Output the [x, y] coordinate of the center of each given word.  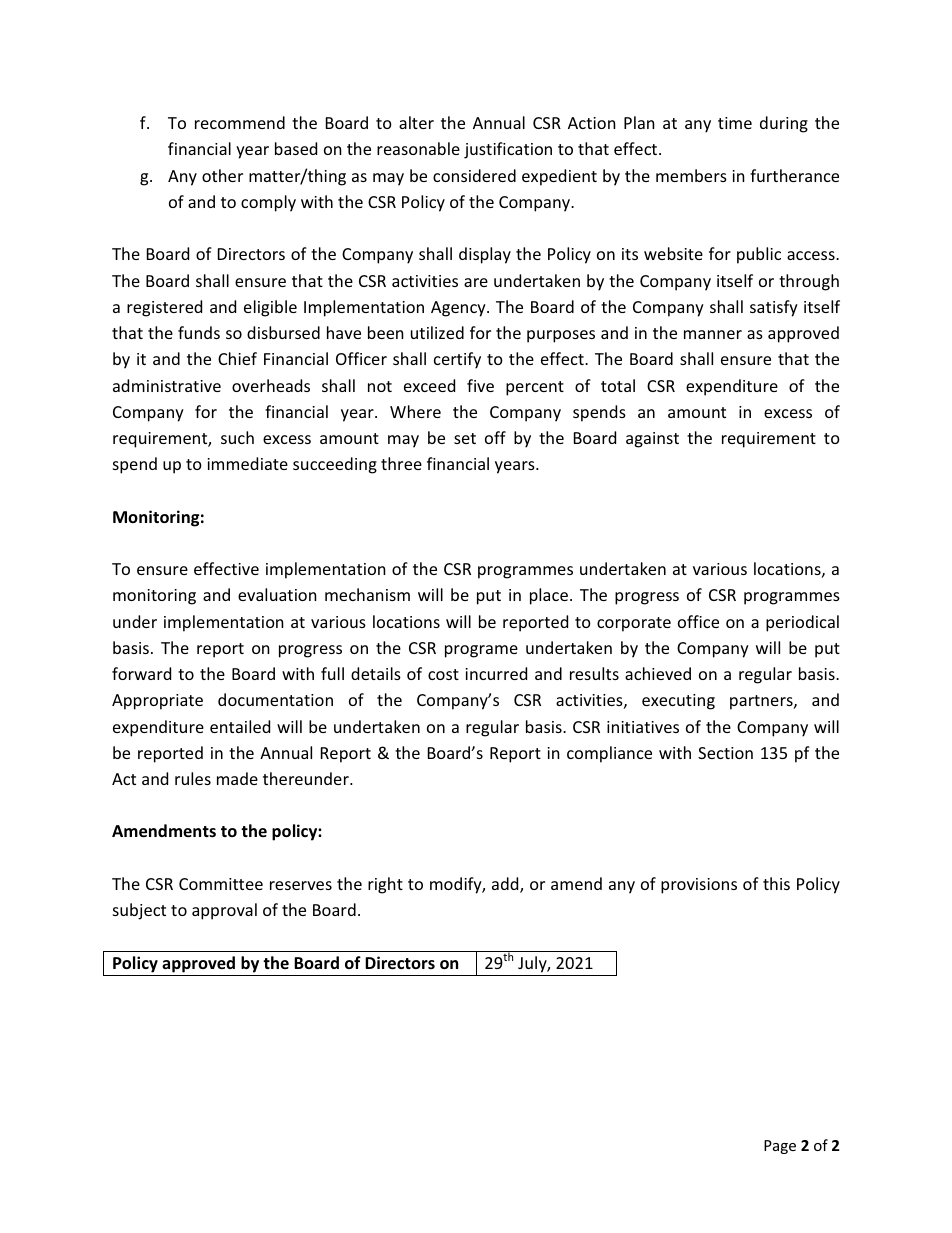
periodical [802, 623]
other [222, 175]
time [735, 123]
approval [224, 911]
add [506, 885]
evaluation [277, 594]
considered [474, 175]
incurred [496, 673]
